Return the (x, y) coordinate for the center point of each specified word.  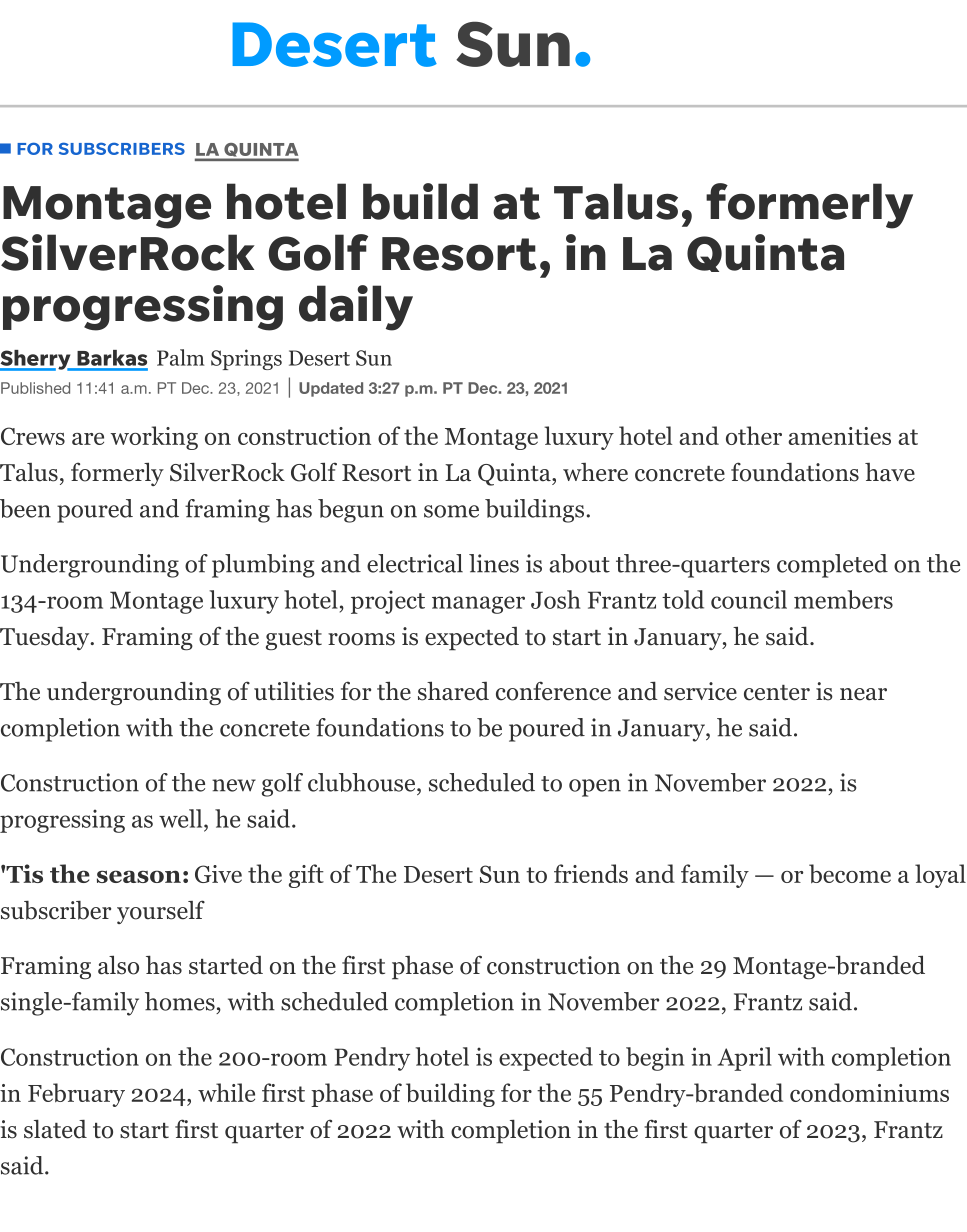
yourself (161, 912)
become (850, 873)
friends (591, 873)
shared (453, 691)
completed (832, 566)
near (863, 694)
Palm (181, 357)
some (451, 511)
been (25, 508)
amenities (839, 436)
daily (356, 308)
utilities (294, 691)
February (76, 1095)
